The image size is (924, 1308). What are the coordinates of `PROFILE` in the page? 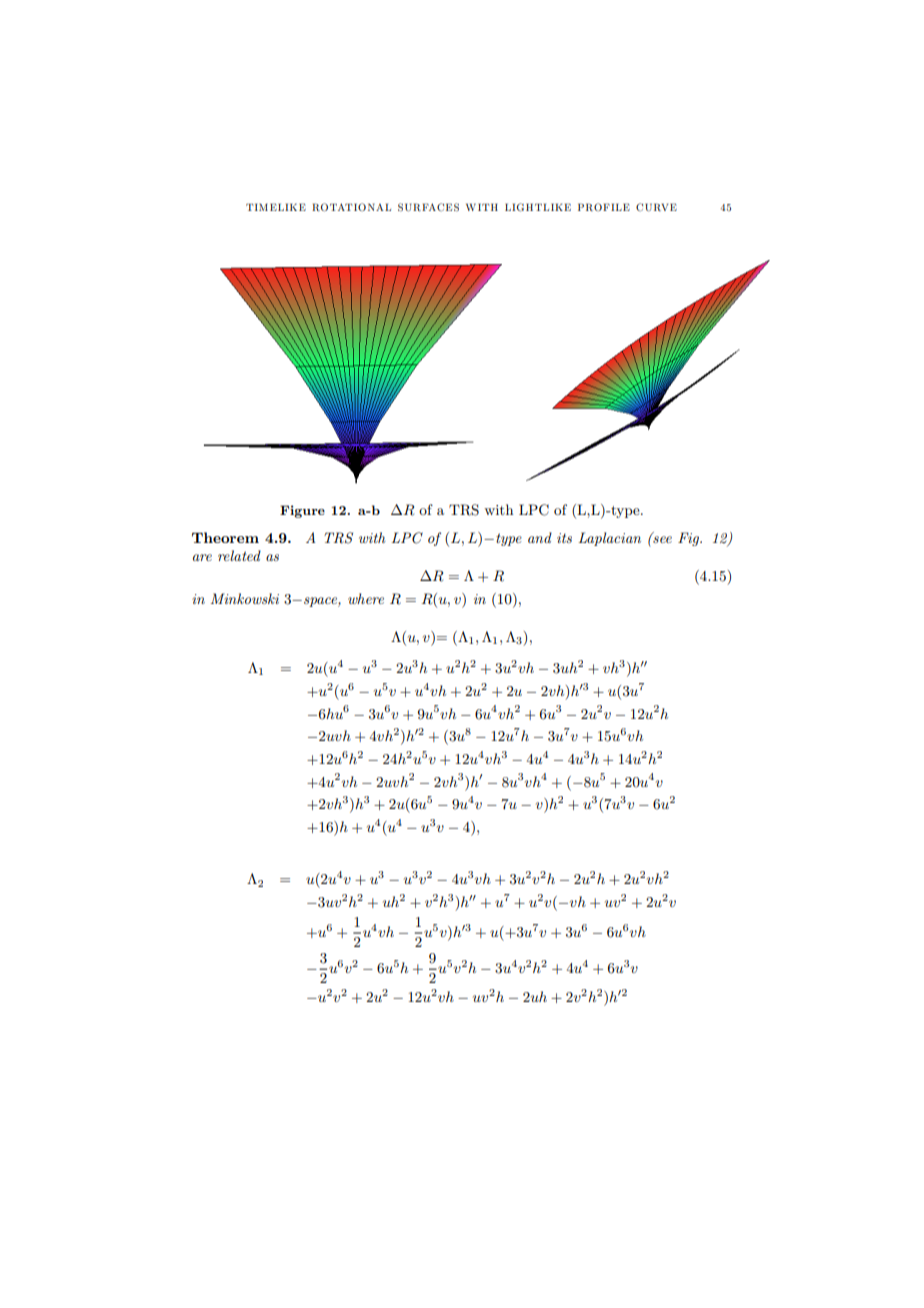 It's located at (604, 207).
